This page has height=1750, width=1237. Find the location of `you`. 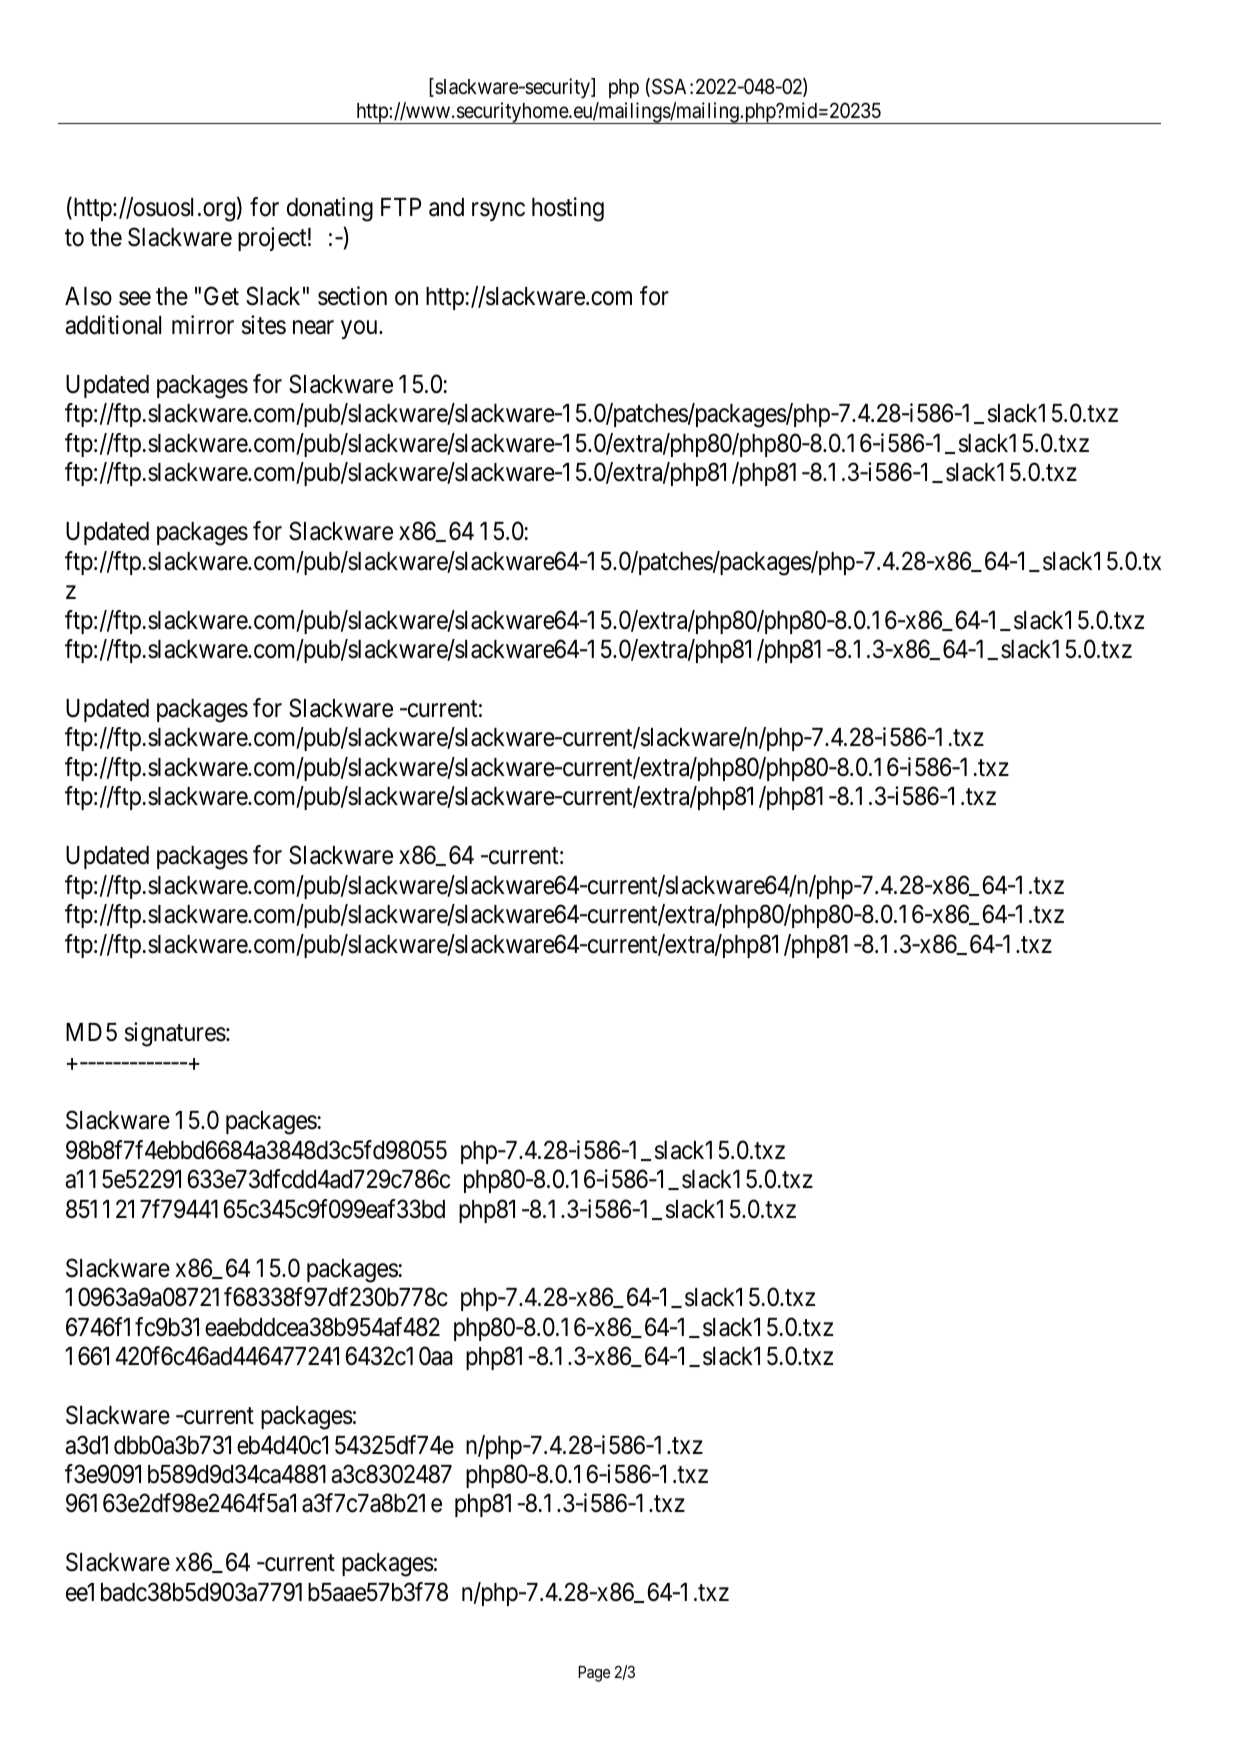

you is located at coordinates (360, 330).
